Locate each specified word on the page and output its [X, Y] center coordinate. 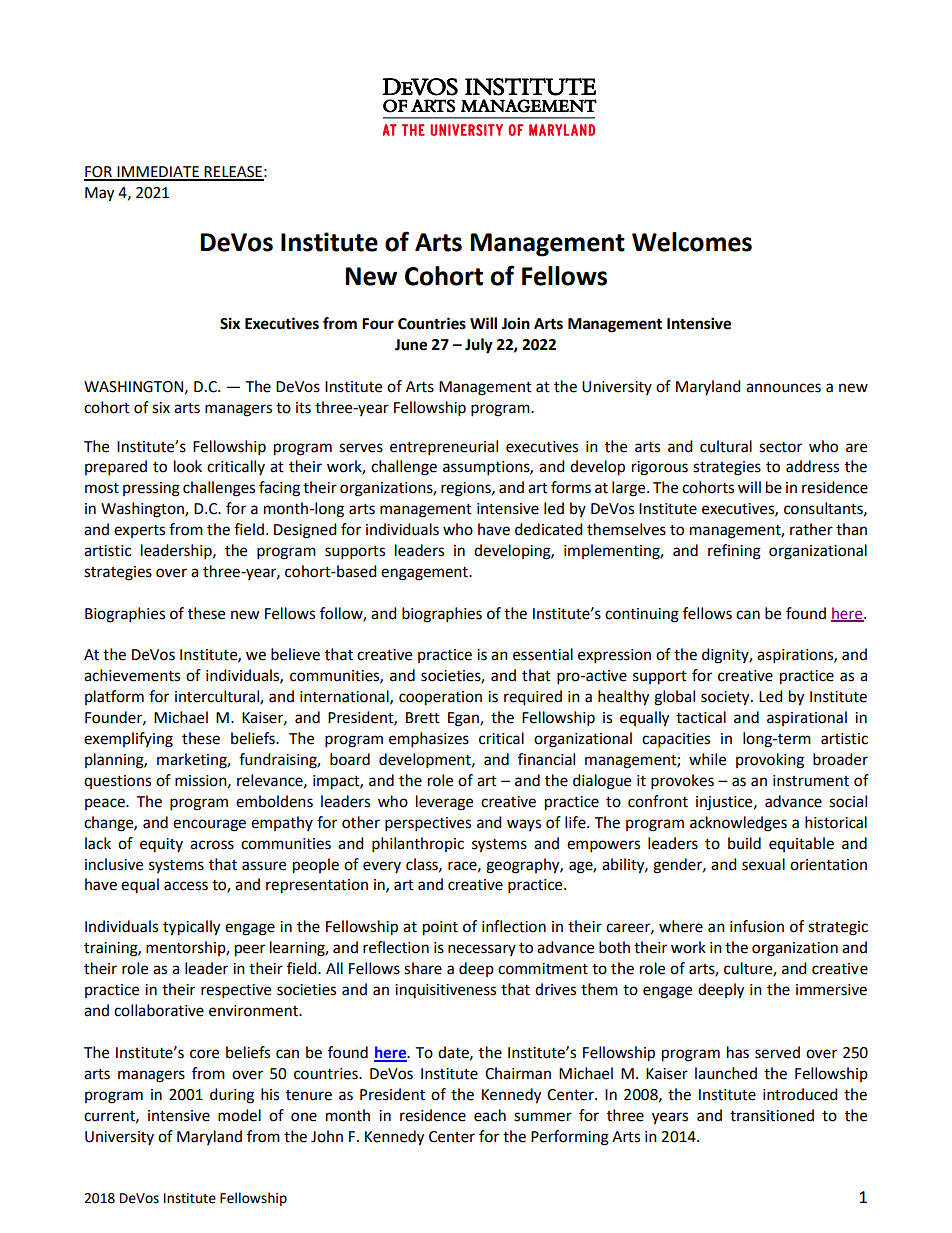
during [232, 1096]
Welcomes [692, 242]
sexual [763, 864]
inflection [514, 926]
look [188, 466]
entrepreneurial [444, 448]
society [726, 698]
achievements [132, 675]
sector [780, 447]
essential [543, 654]
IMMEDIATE [158, 173]
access [186, 886]
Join [516, 323]
